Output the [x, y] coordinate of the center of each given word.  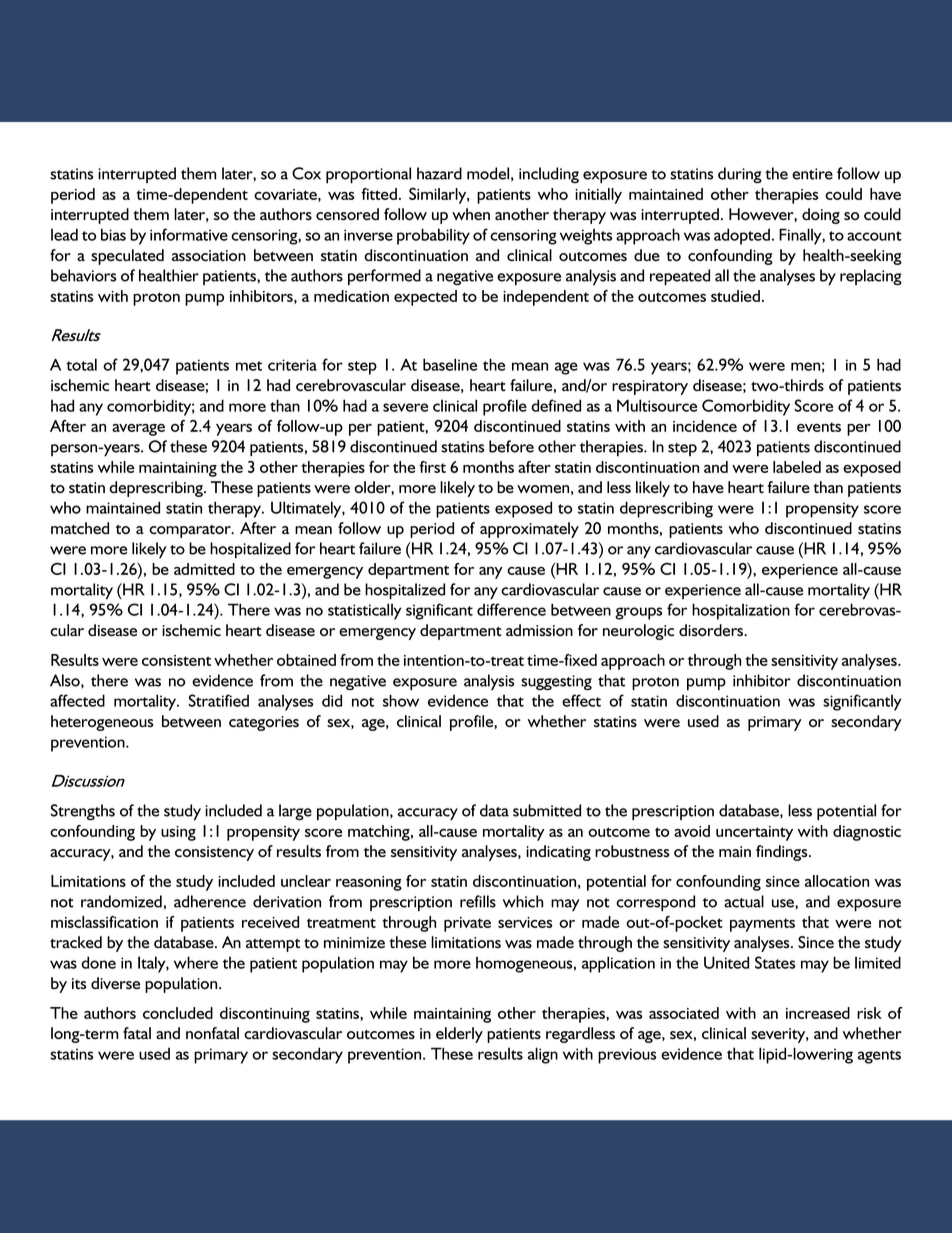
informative [189, 234]
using [178, 833]
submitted [547, 810]
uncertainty [754, 833]
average [138, 430]
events [819, 427]
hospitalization [741, 611]
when [471, 214]
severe [405, 407]
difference [511, 609]
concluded [178, 1013]
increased [818, 1013]
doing [821, 216]
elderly [459, 1035]
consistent [176, 660]
